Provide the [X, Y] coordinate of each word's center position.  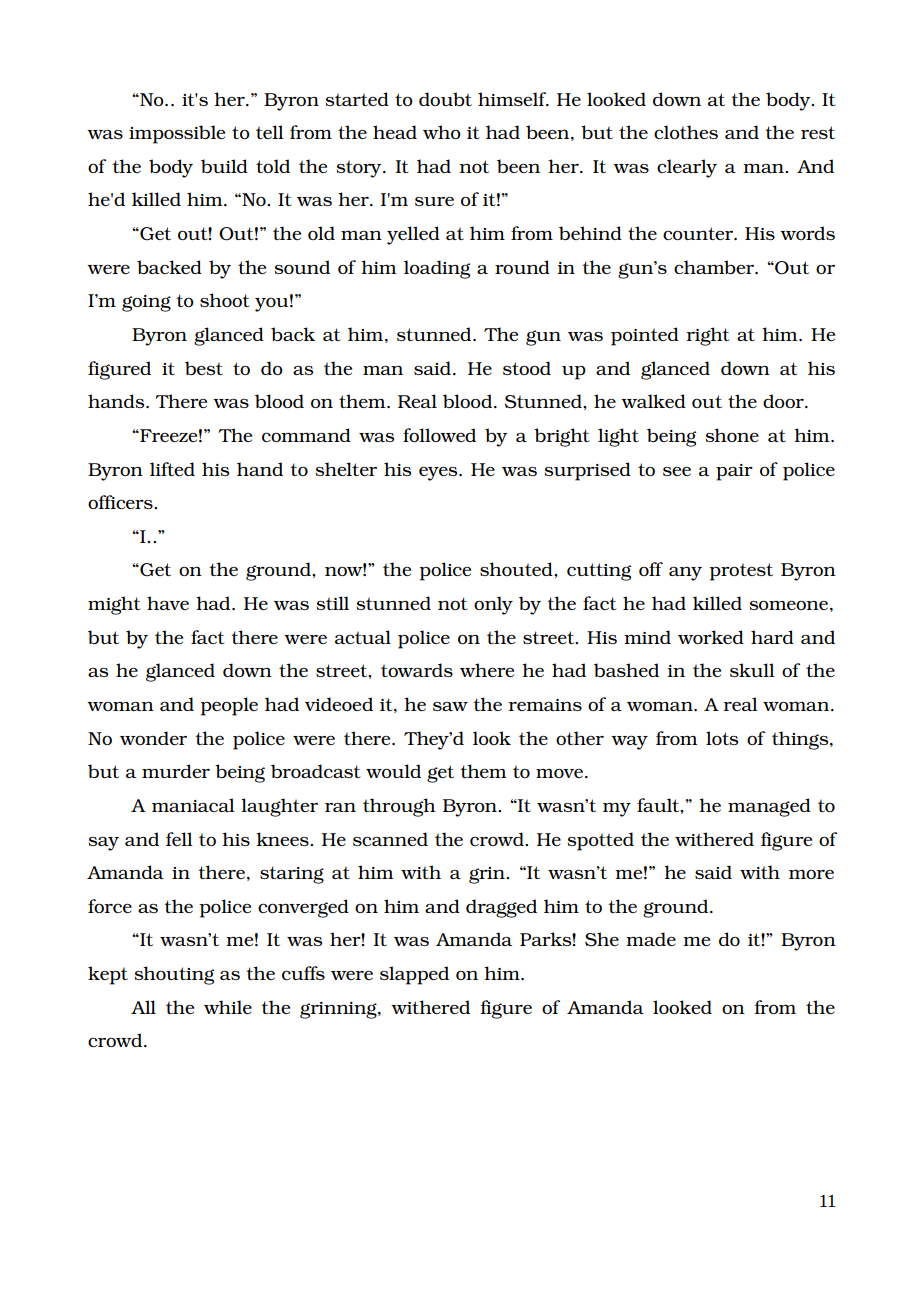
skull [752, 670]
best [204, 368]
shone [732, 435]
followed [439, 435]
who [442, 132]
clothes [686, 132]
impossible [177, 134]
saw [450, 706]
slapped [414, 975]
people [229, 706]
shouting [174, 975]
